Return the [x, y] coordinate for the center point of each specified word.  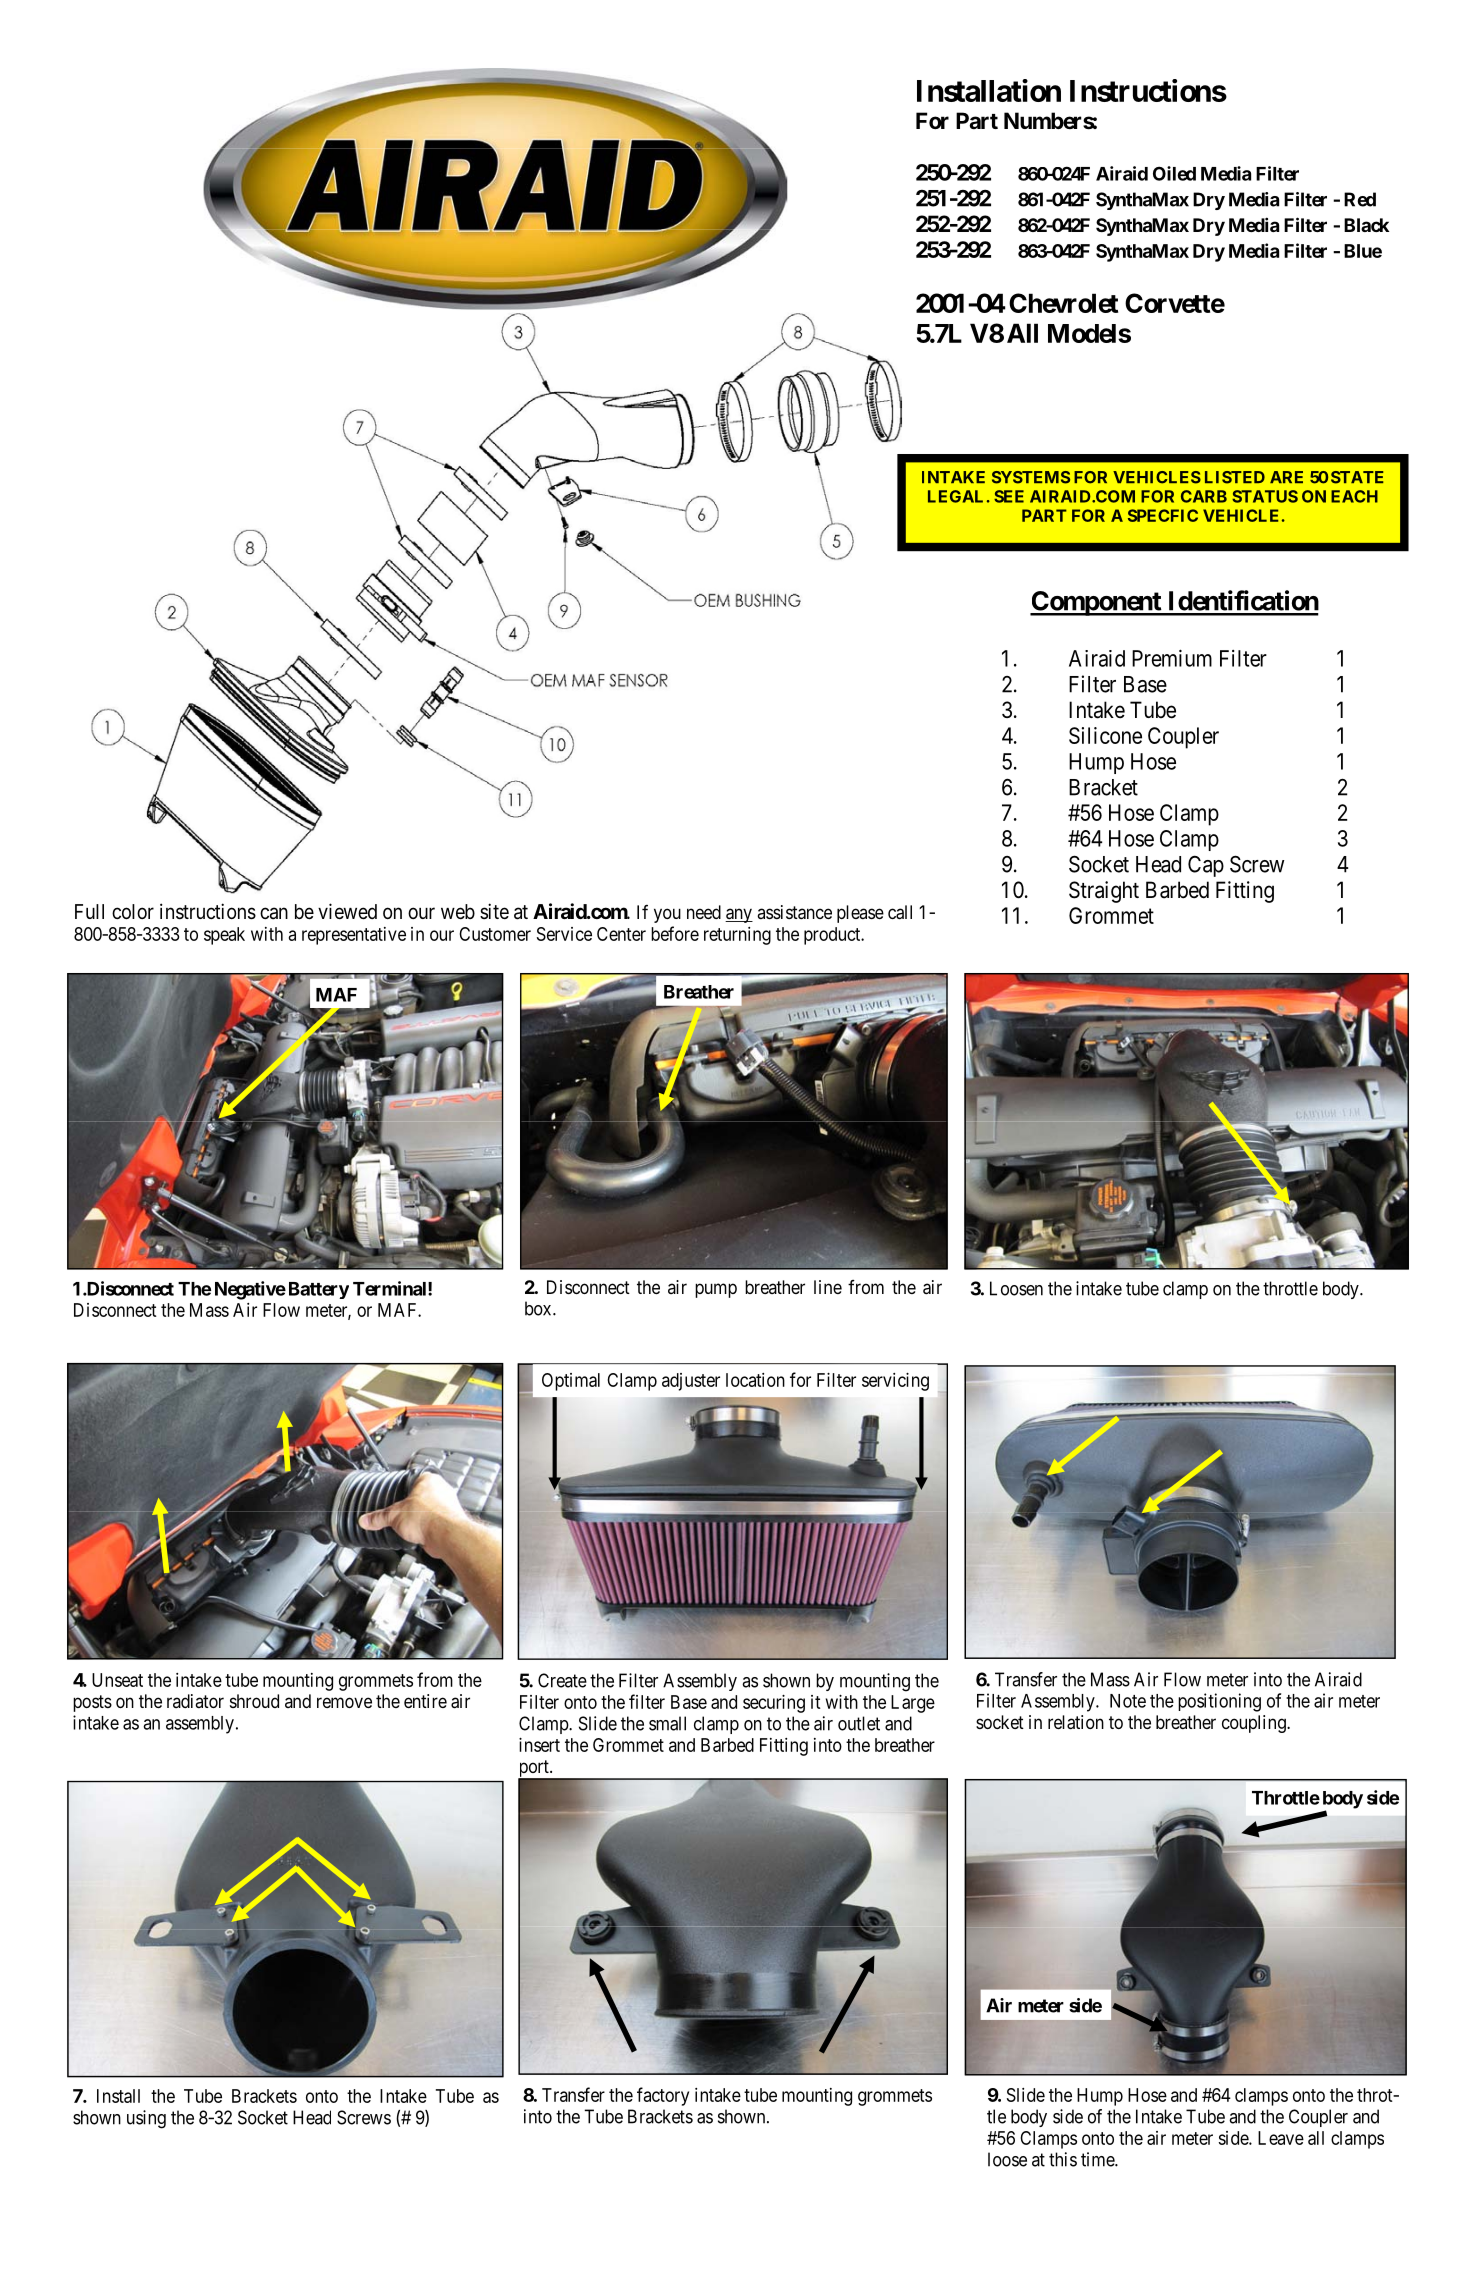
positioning [1219, 1702]
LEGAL [955, 496]
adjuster [691, 1382]
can [274, 913]
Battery [317, 1290]
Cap [1206, 866]
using [146, 2119]
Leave [1281, 2138]
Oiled [1174, 173]
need [704, 912]
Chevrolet [1063, 303]
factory [663, 2096]
